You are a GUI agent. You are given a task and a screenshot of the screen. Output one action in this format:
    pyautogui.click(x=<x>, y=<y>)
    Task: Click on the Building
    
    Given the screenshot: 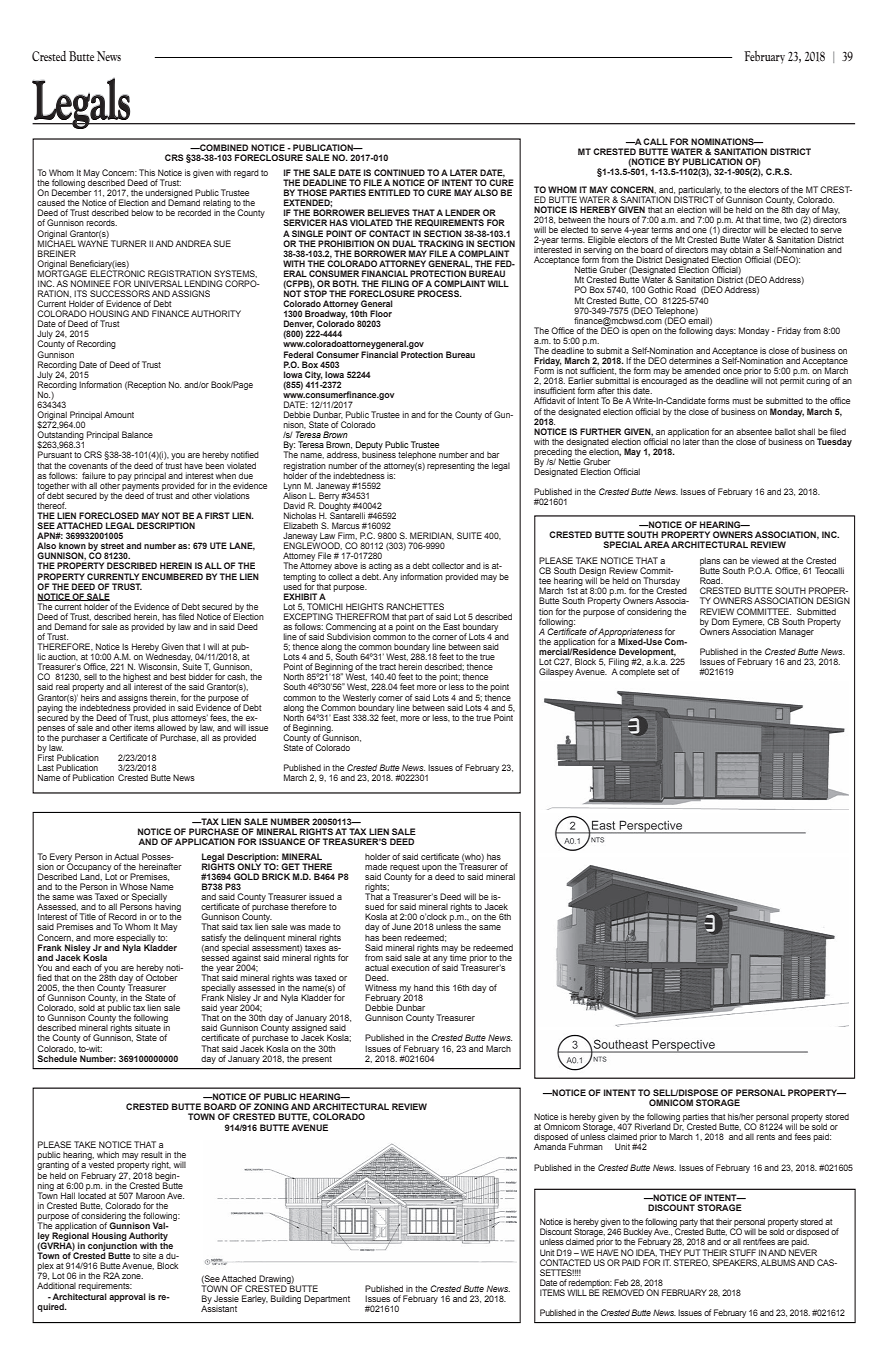 What is the action you would take?
    pyautogui.click(x=286, y=1299)
